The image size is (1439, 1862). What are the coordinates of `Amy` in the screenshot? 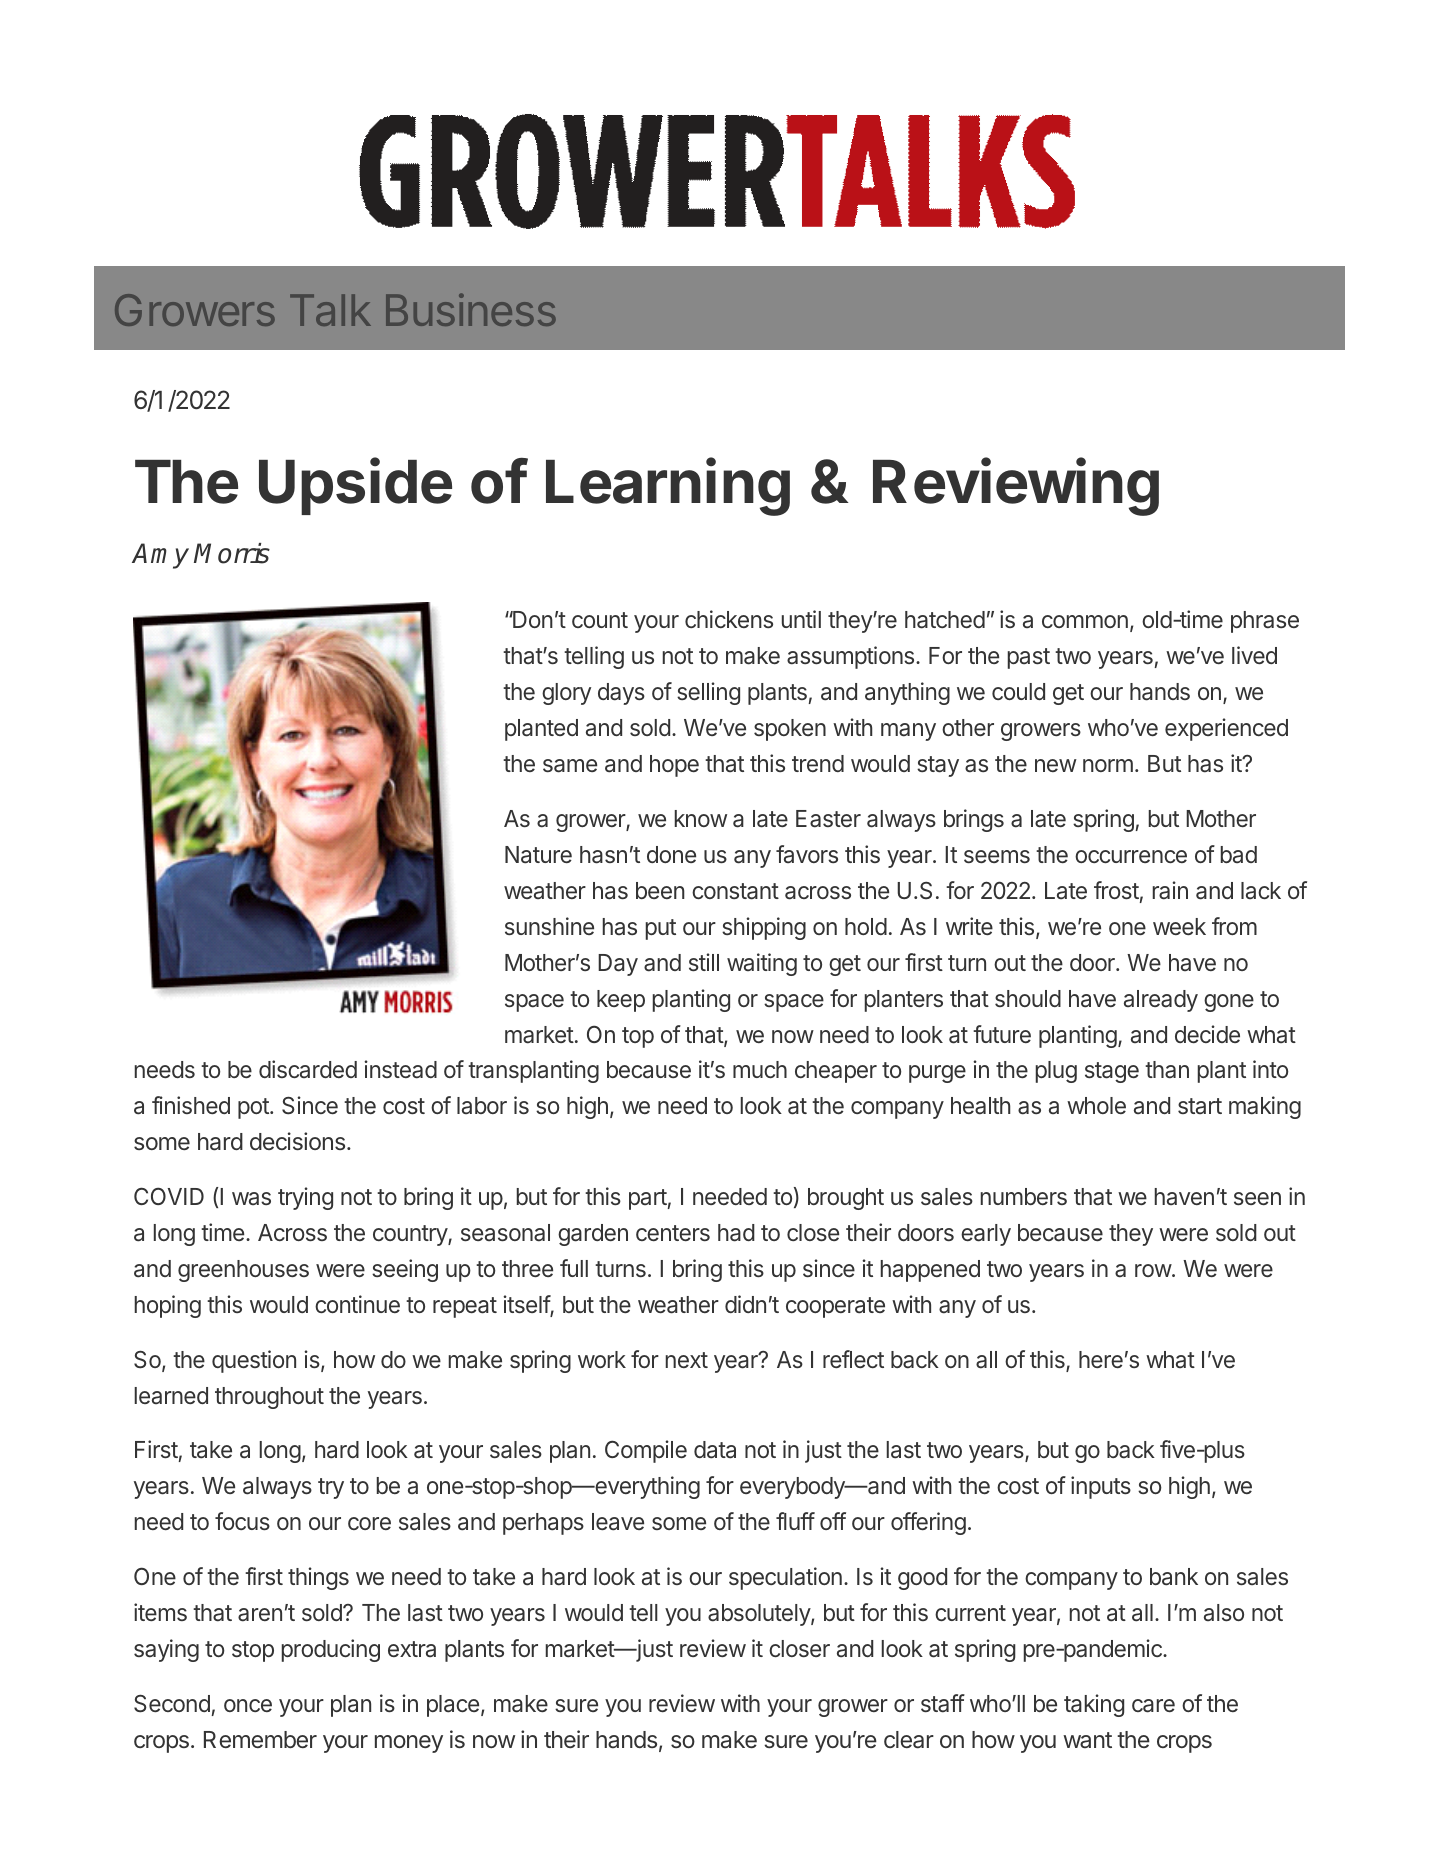 It's located at (160, 556).
